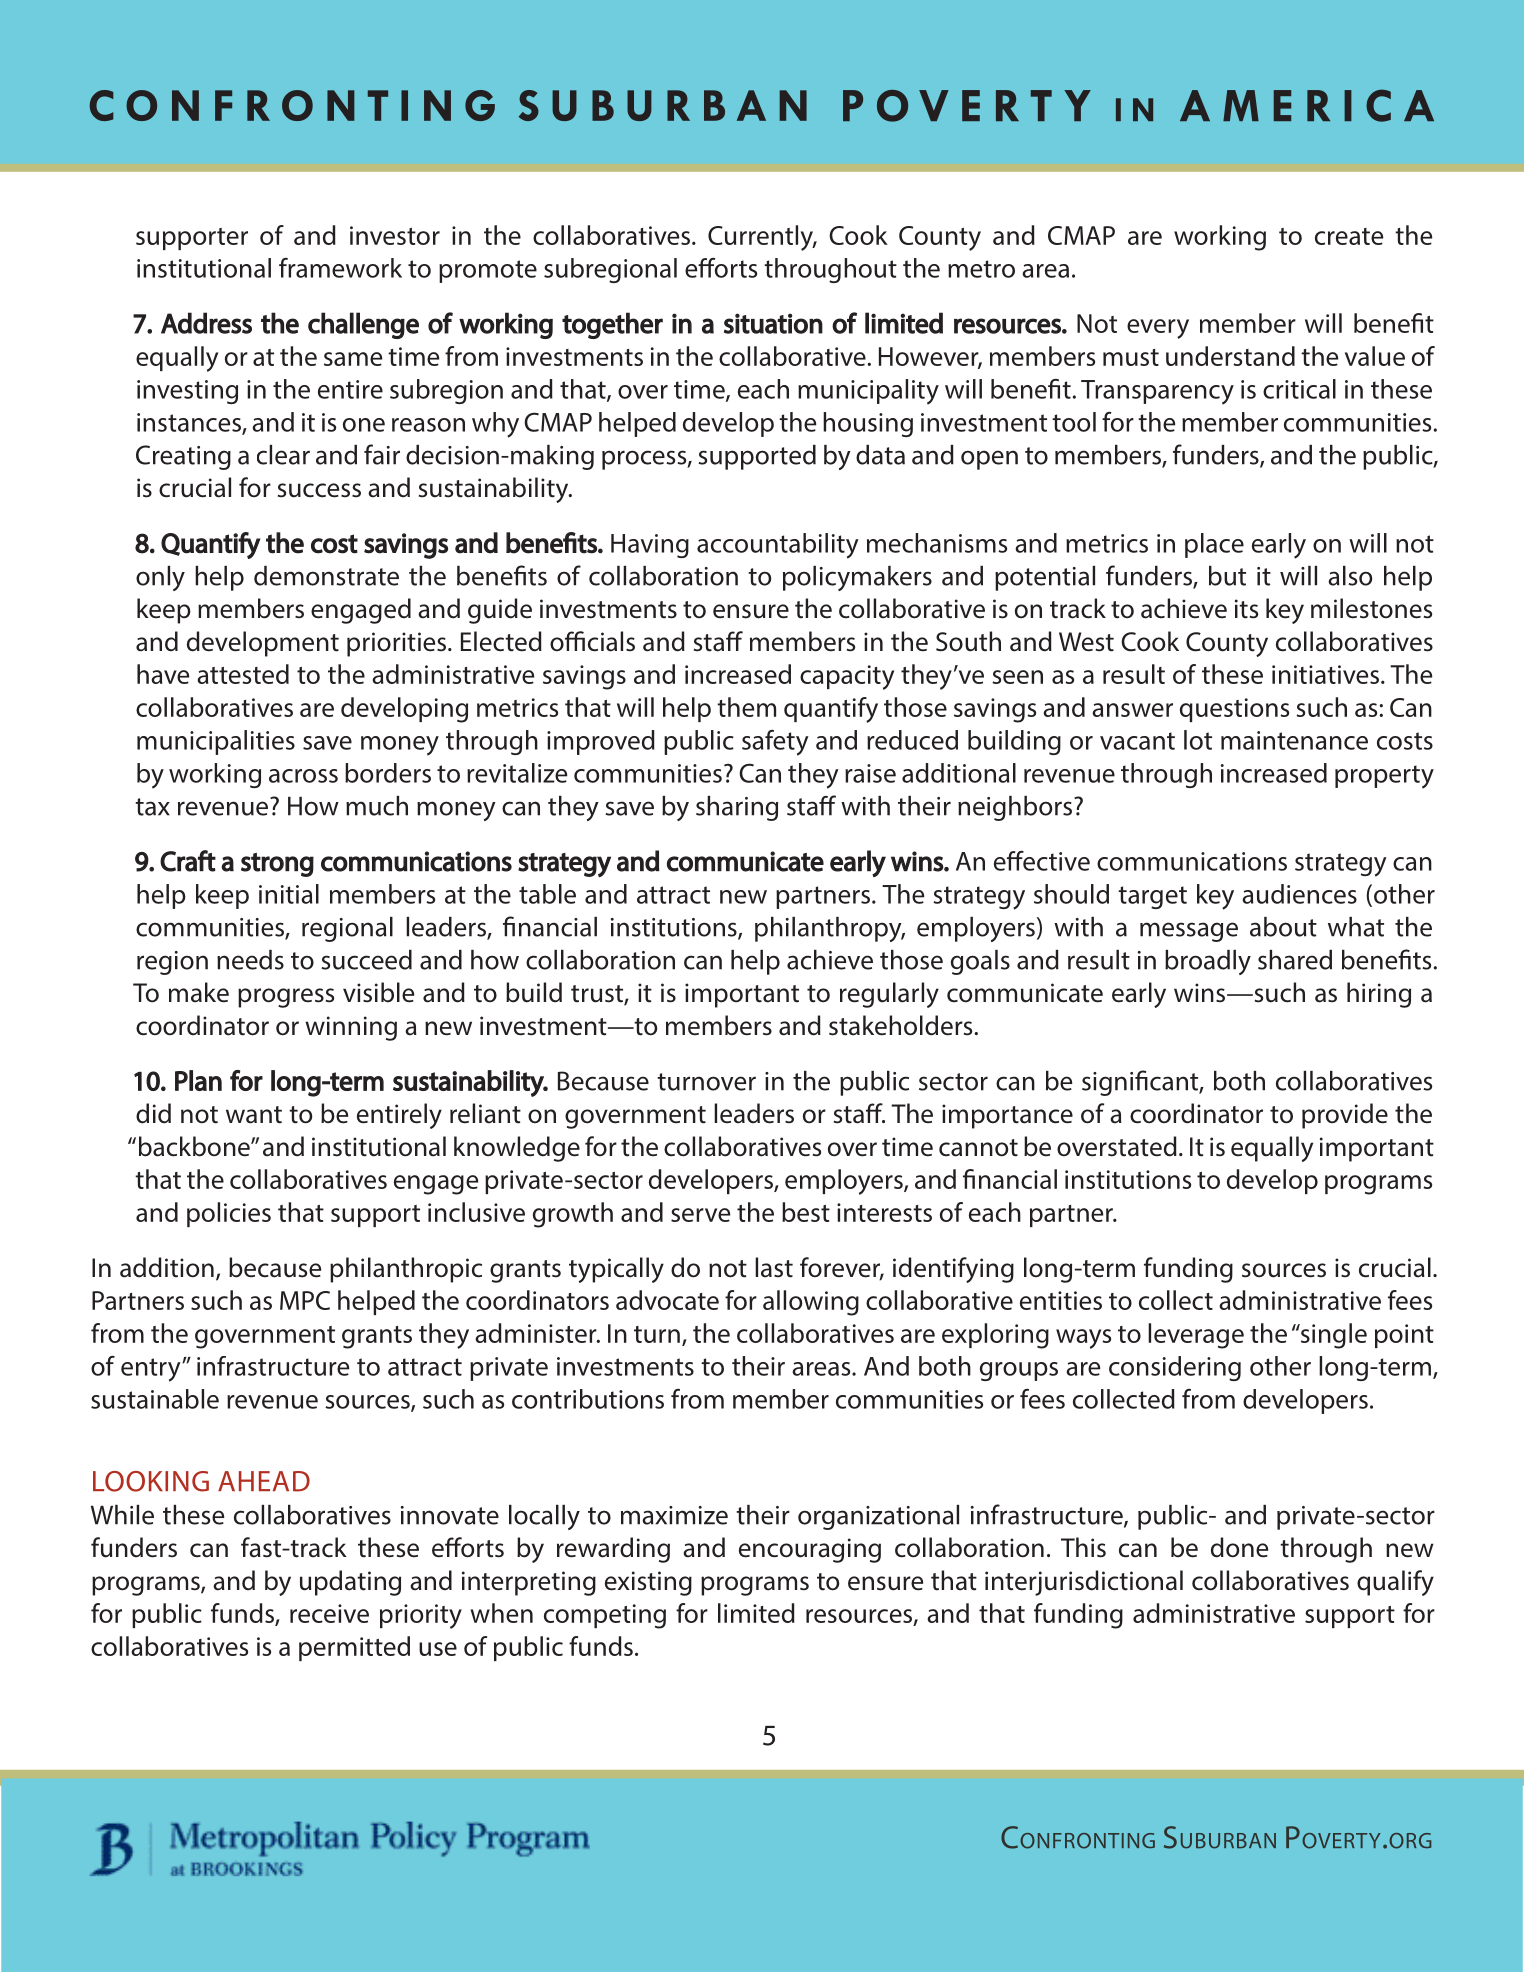  I want to click on encouraging, so click(810, 1550).
